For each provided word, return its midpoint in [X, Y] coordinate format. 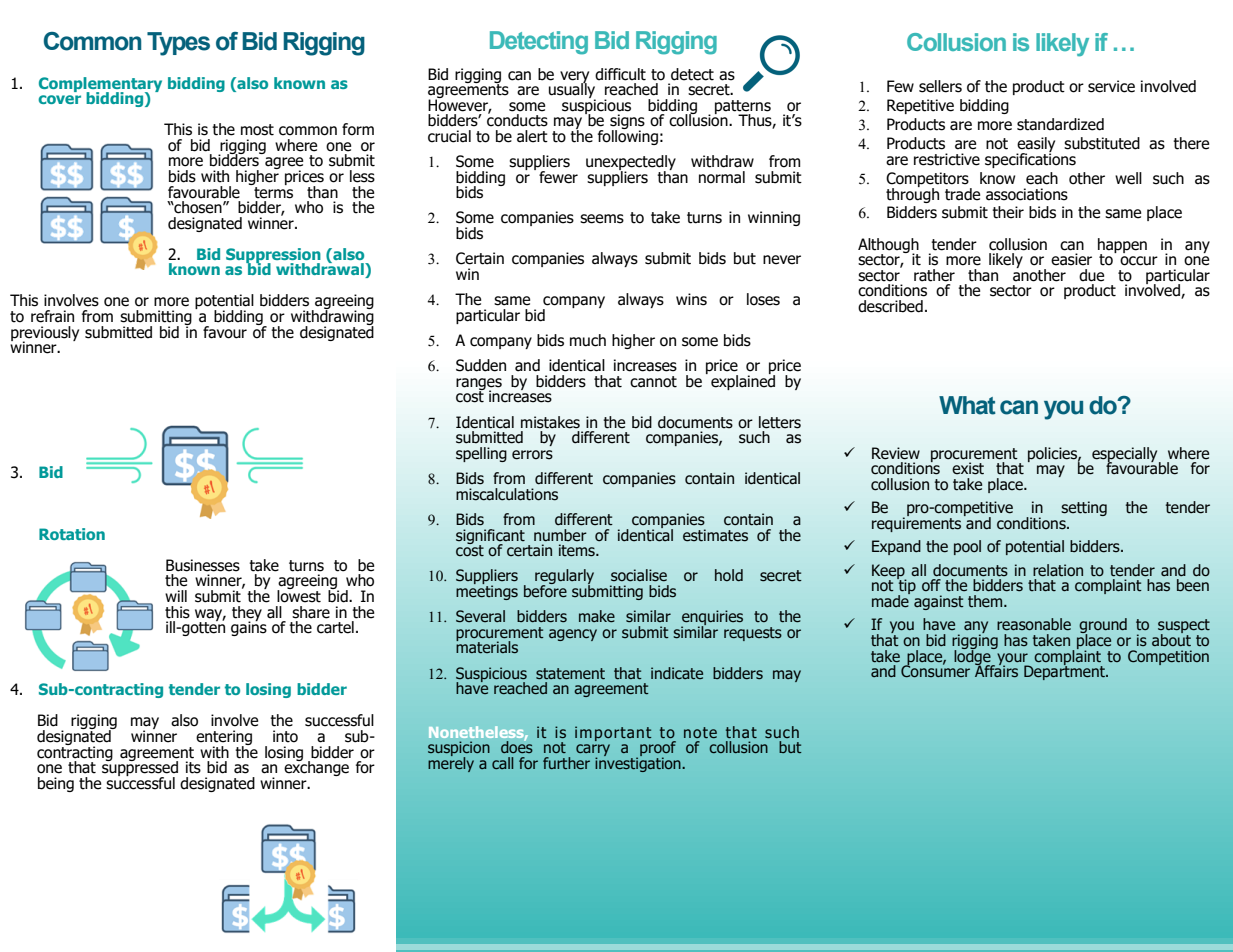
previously [45, 334]
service [1111, 86]
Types [178, 44]
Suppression [273, 256]
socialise [639, 575]
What [967, 405]
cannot [653, 382]
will [176, 596]
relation [1058, 570]
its [193, 767]
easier [1071, 259]
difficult [620, 74]
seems [602, 219]
